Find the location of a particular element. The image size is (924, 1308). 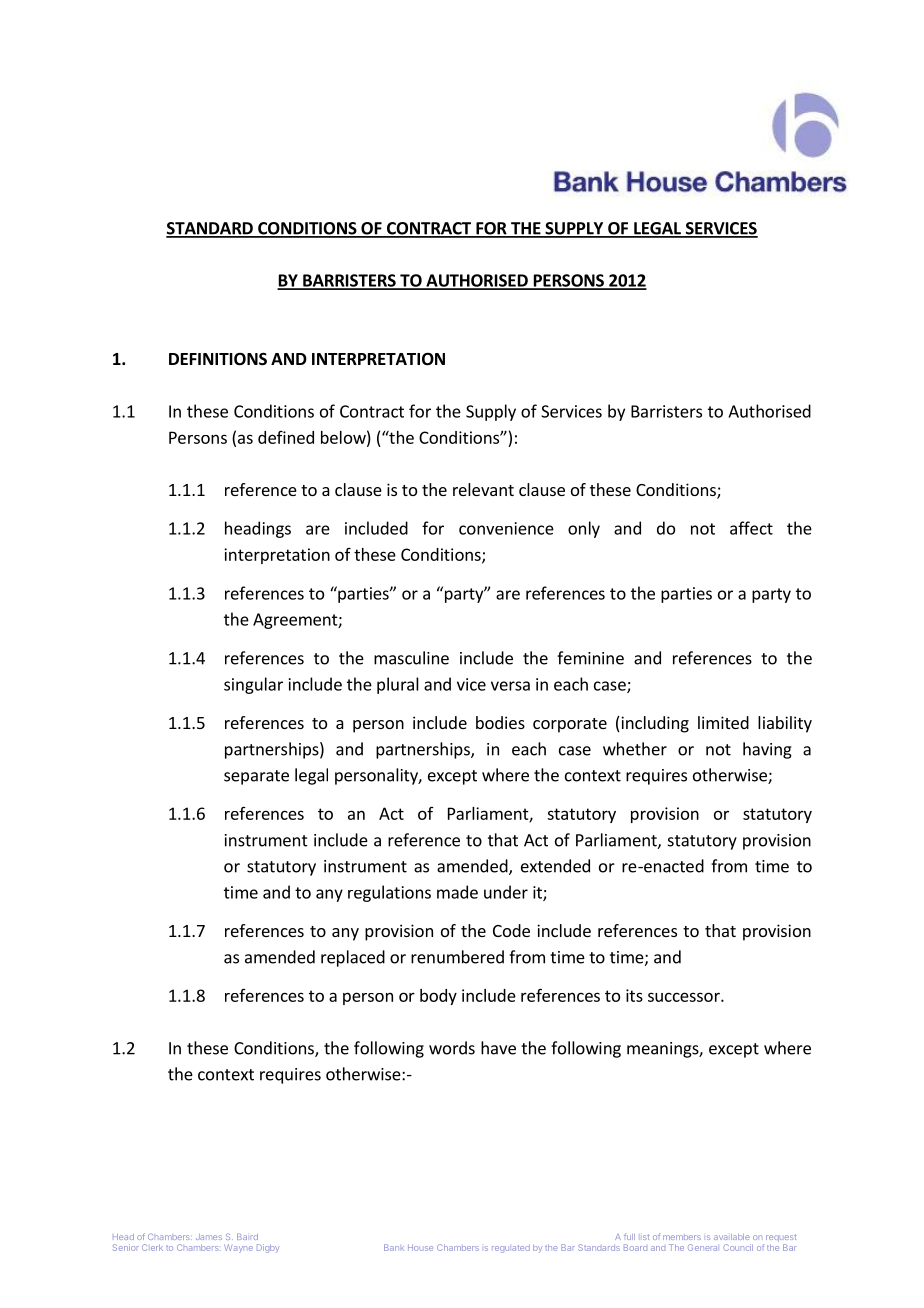

members is located at coordinates (682, 1237).
